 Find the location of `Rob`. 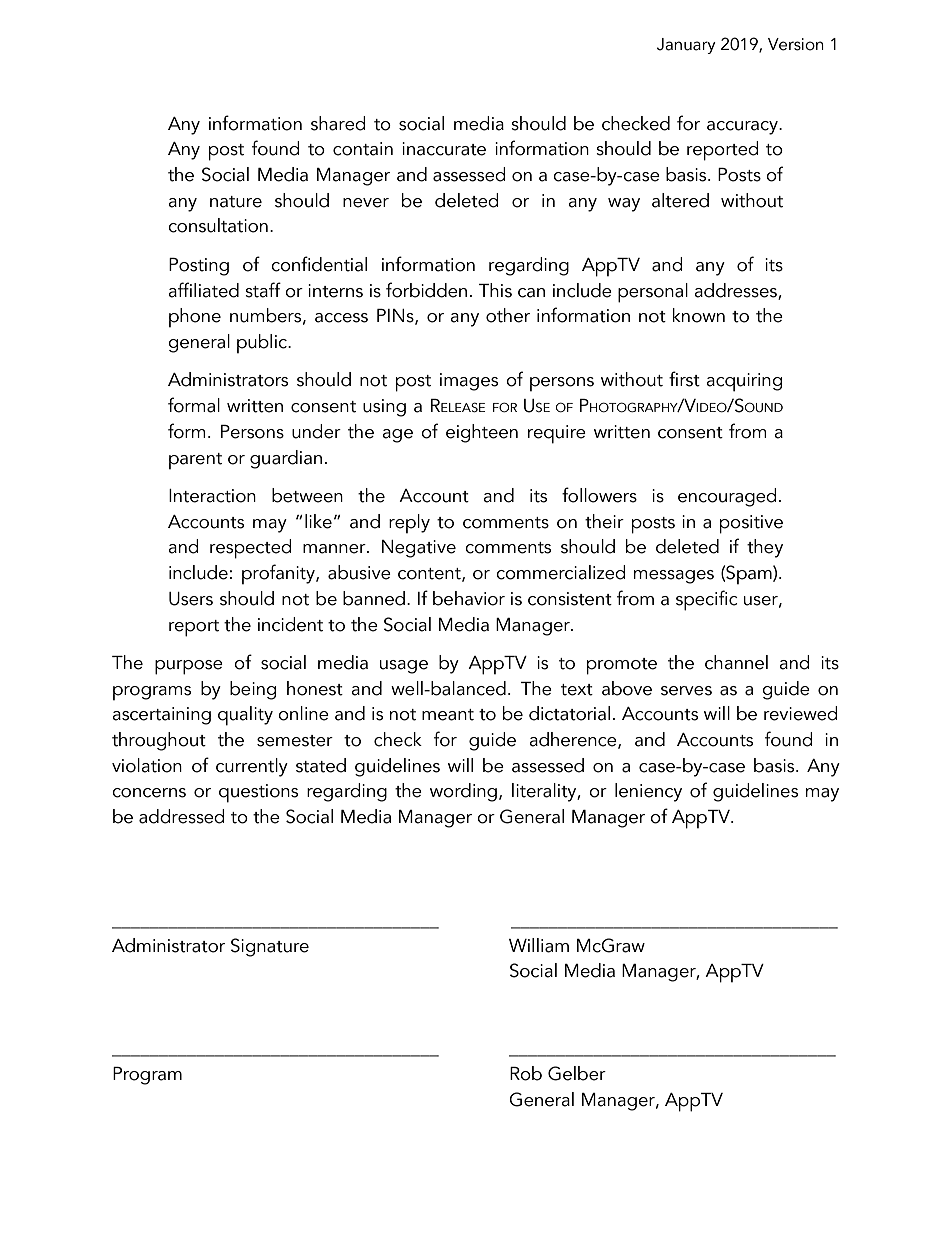

Rob is located at coordinates (526, 1073).
